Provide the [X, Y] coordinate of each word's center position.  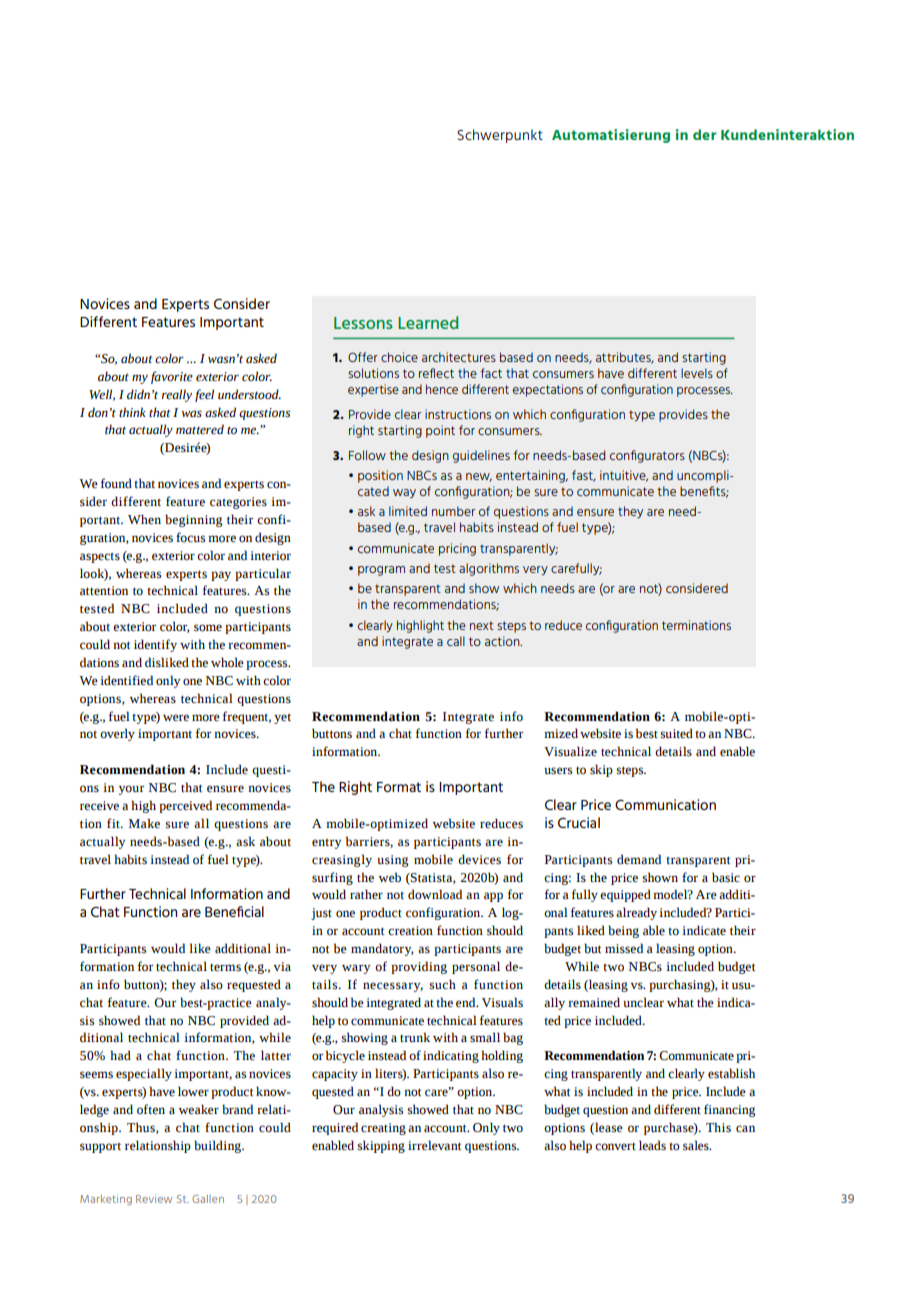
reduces [501, 823]
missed [624, 948]
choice [399, 357]
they [184, 985]
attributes [624, 358]
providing [419, 967]
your [131, 790]
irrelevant [434, 1145]
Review [154, 1199]
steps [631, 771]
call [456, 641]
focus [190, 537]
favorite [172, 377]
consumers [510, 431]
